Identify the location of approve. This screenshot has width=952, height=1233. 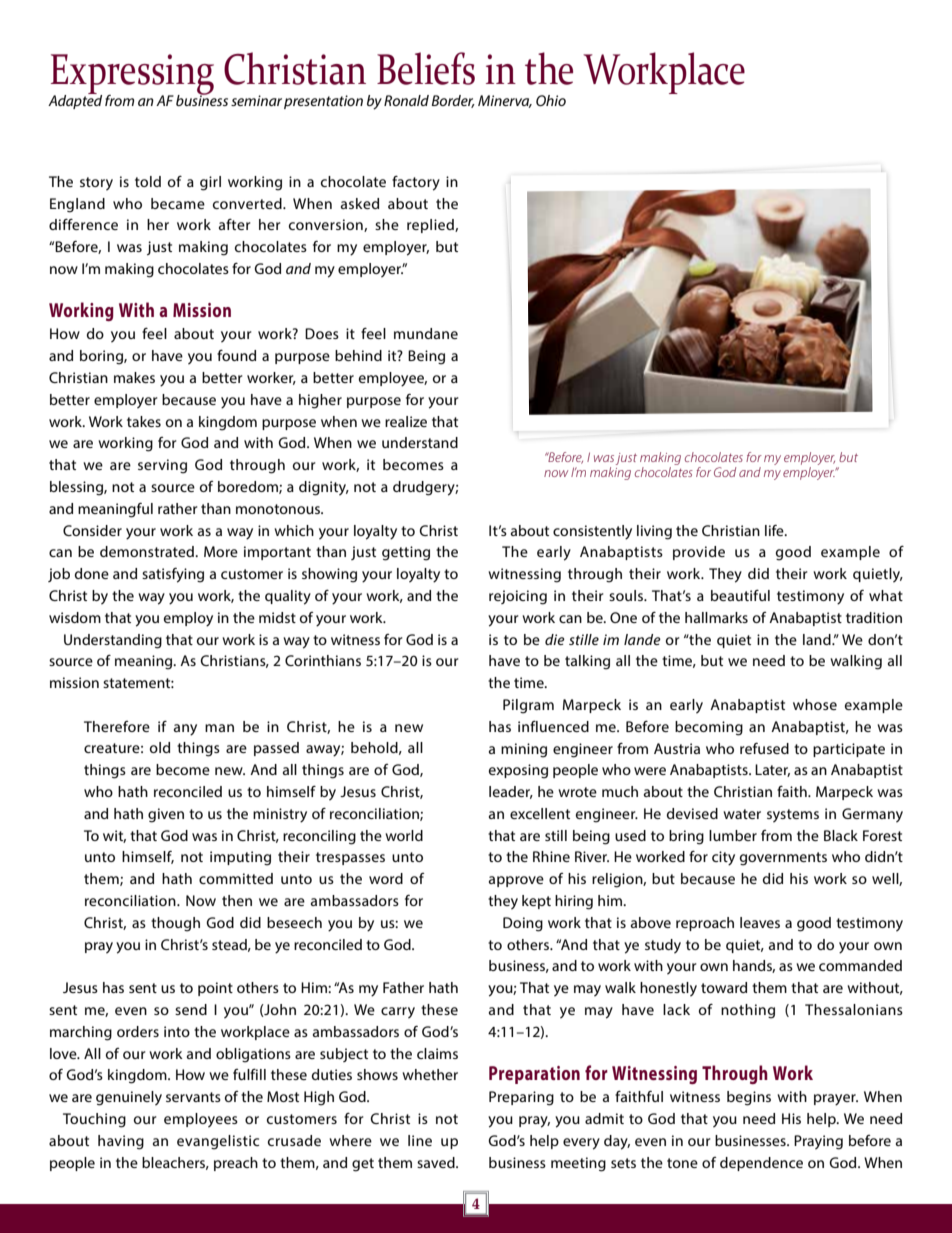
(516, 881).
